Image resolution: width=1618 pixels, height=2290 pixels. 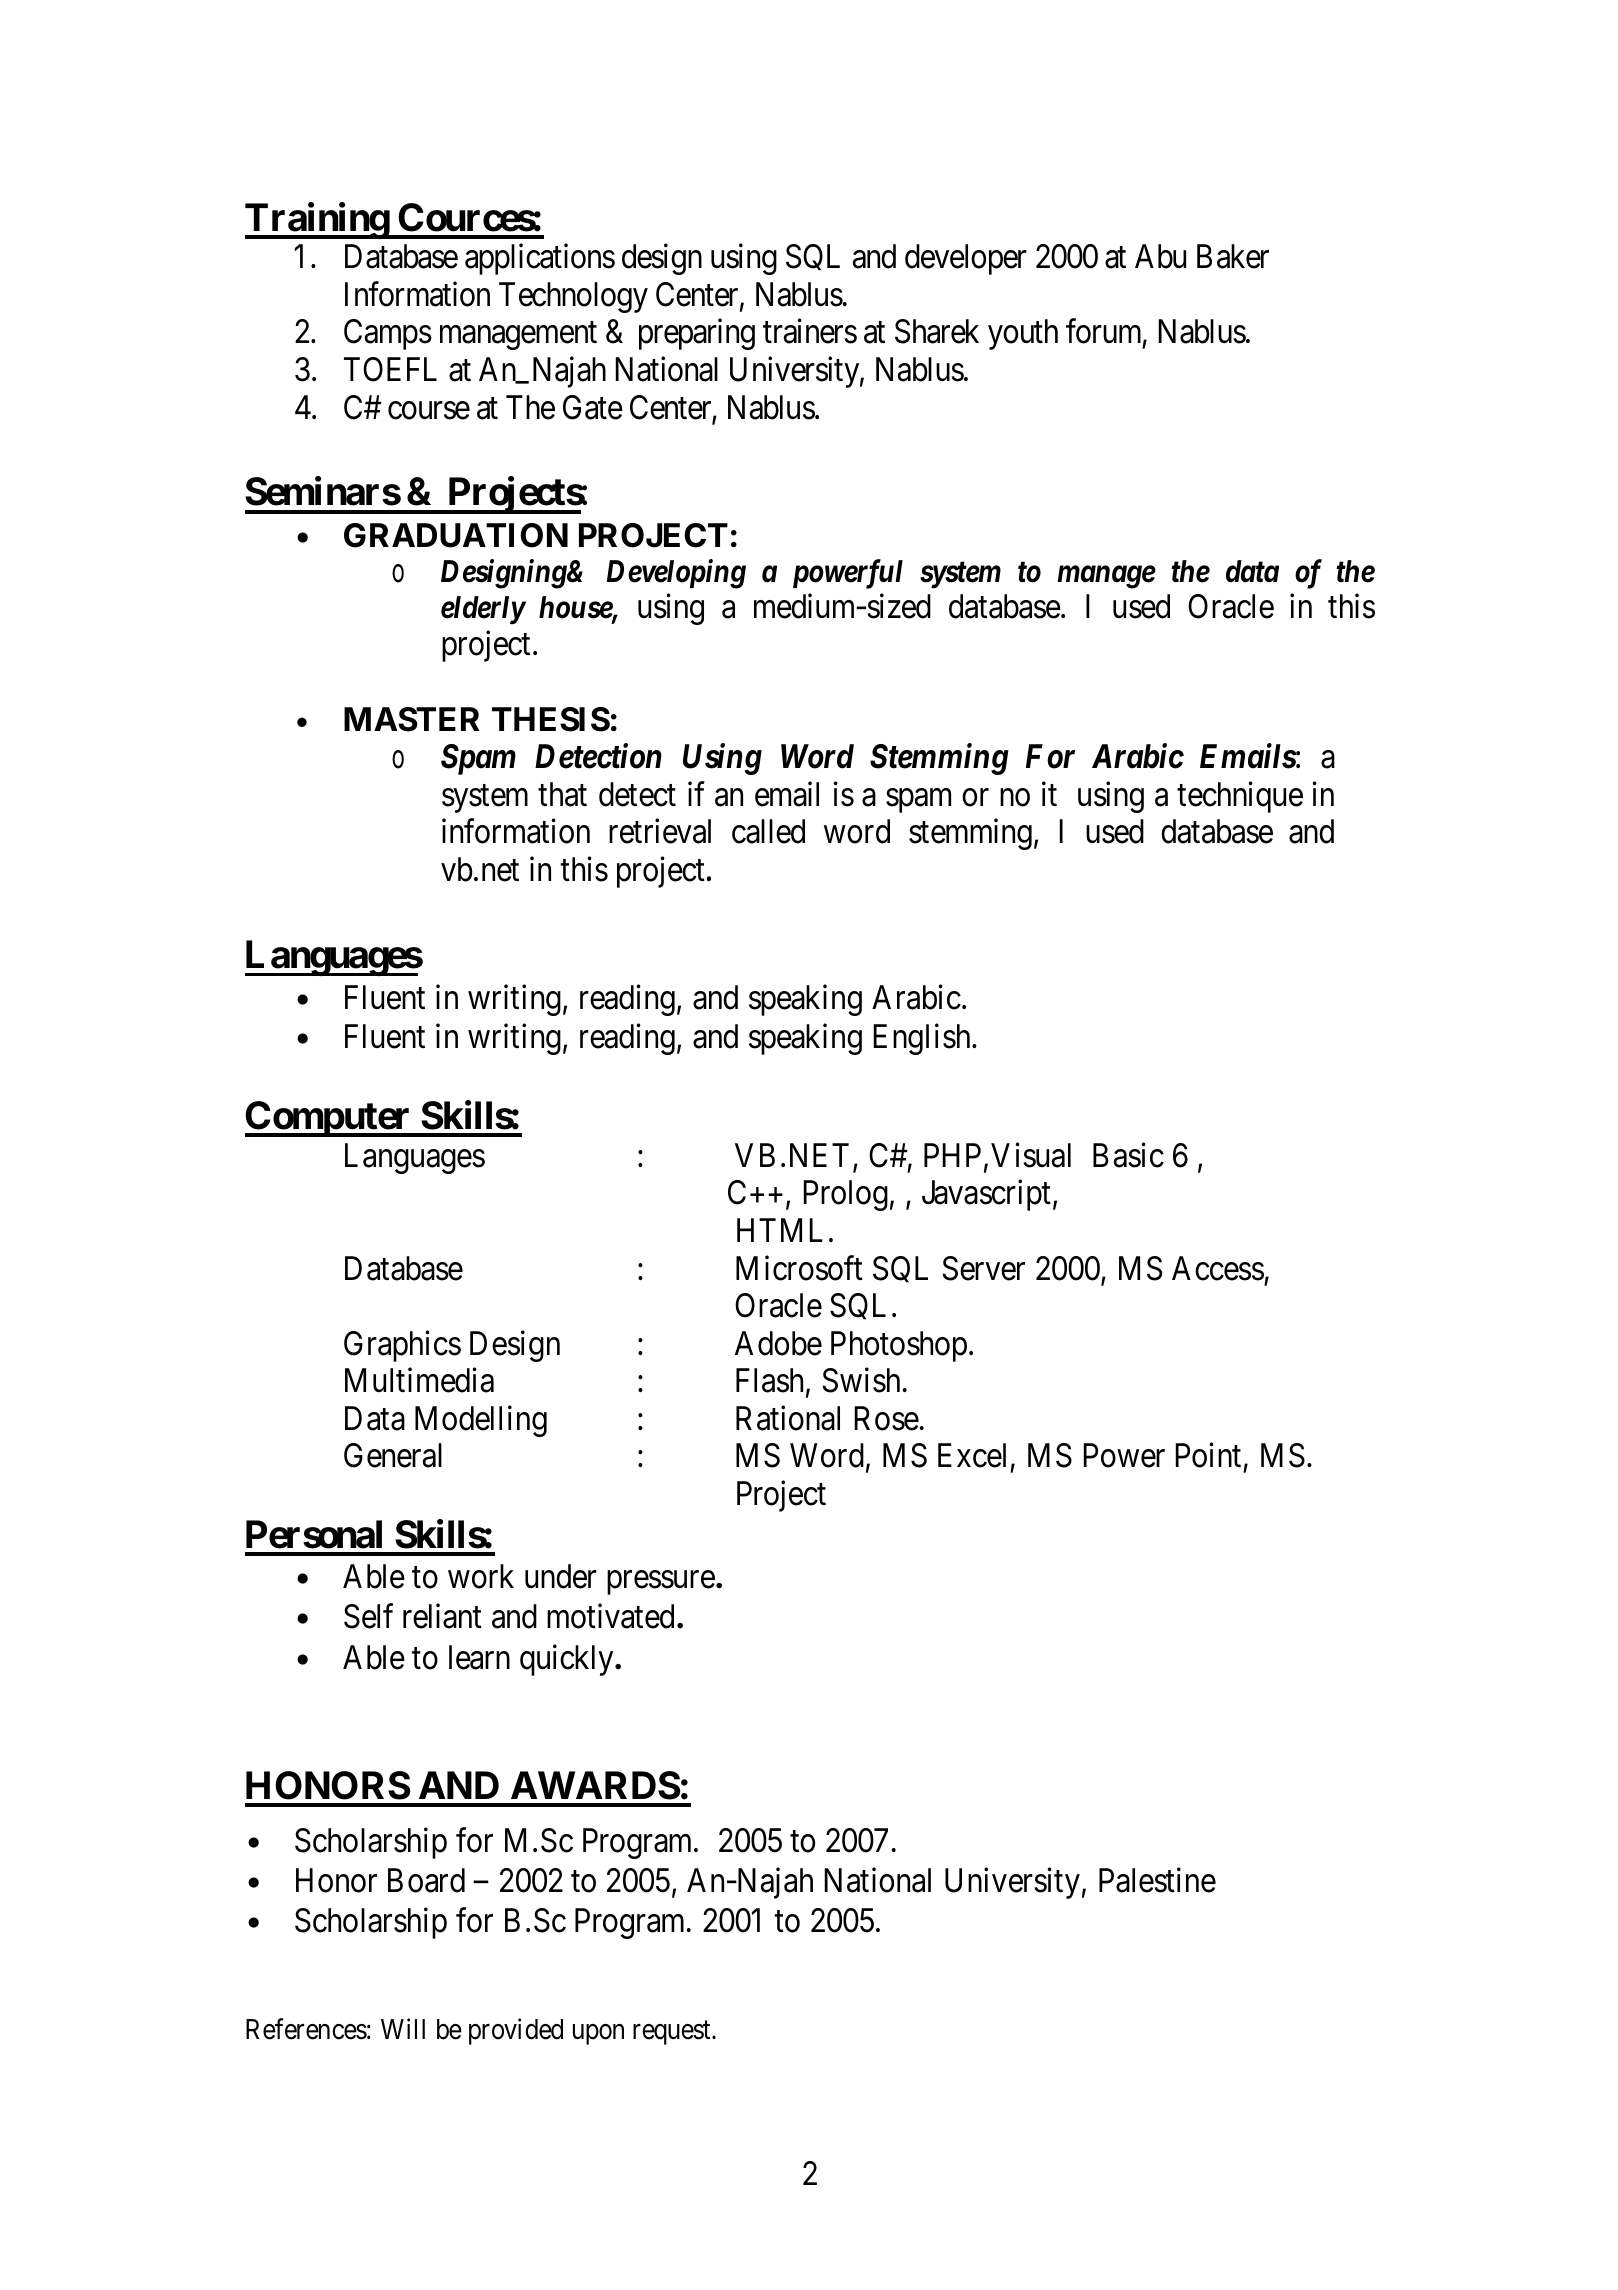 I want to click on preparing, so click(x=697, y=334).
